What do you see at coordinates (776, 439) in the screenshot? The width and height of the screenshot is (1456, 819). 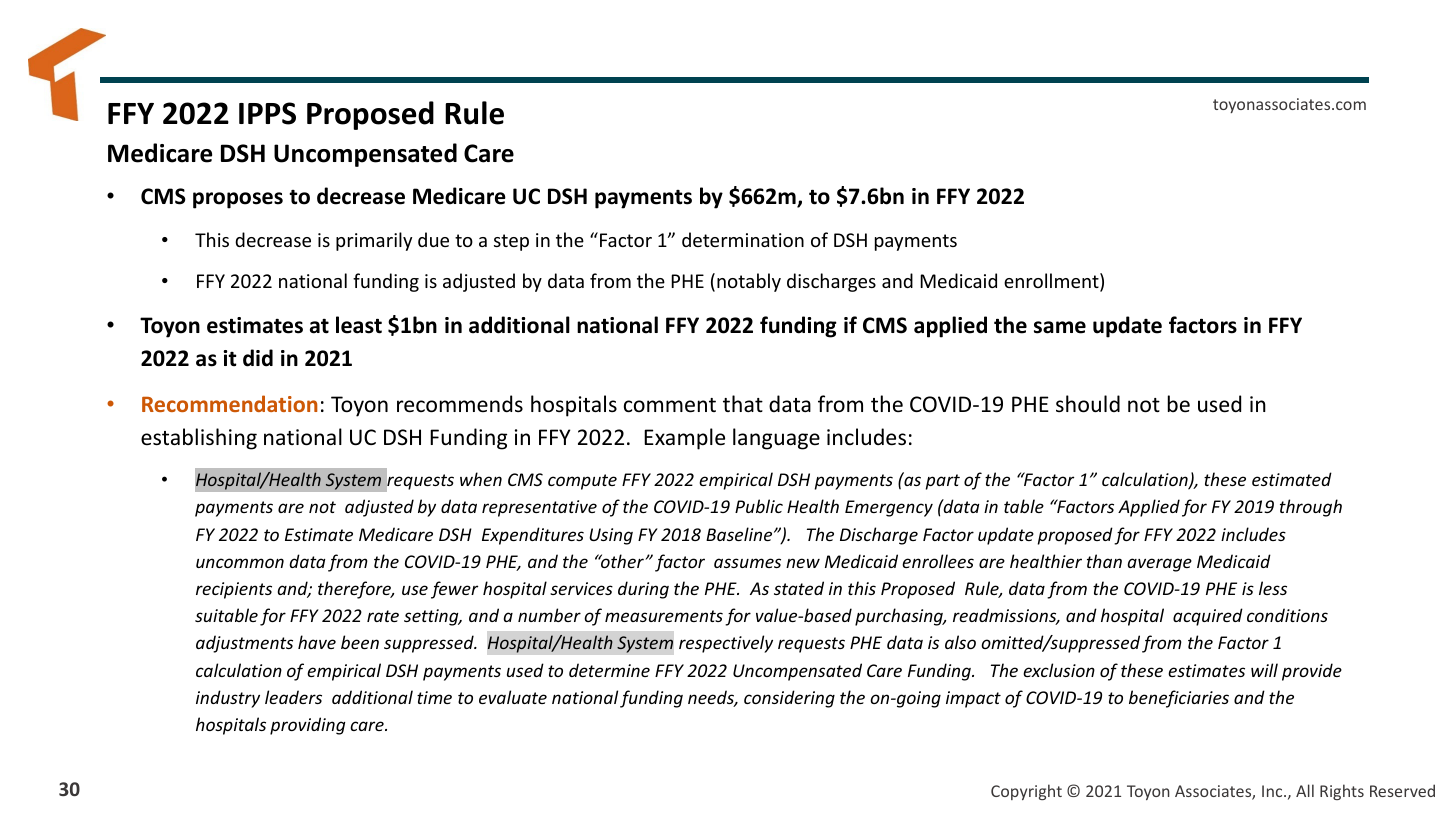 I see `language` at bounding box center [776, 439].
